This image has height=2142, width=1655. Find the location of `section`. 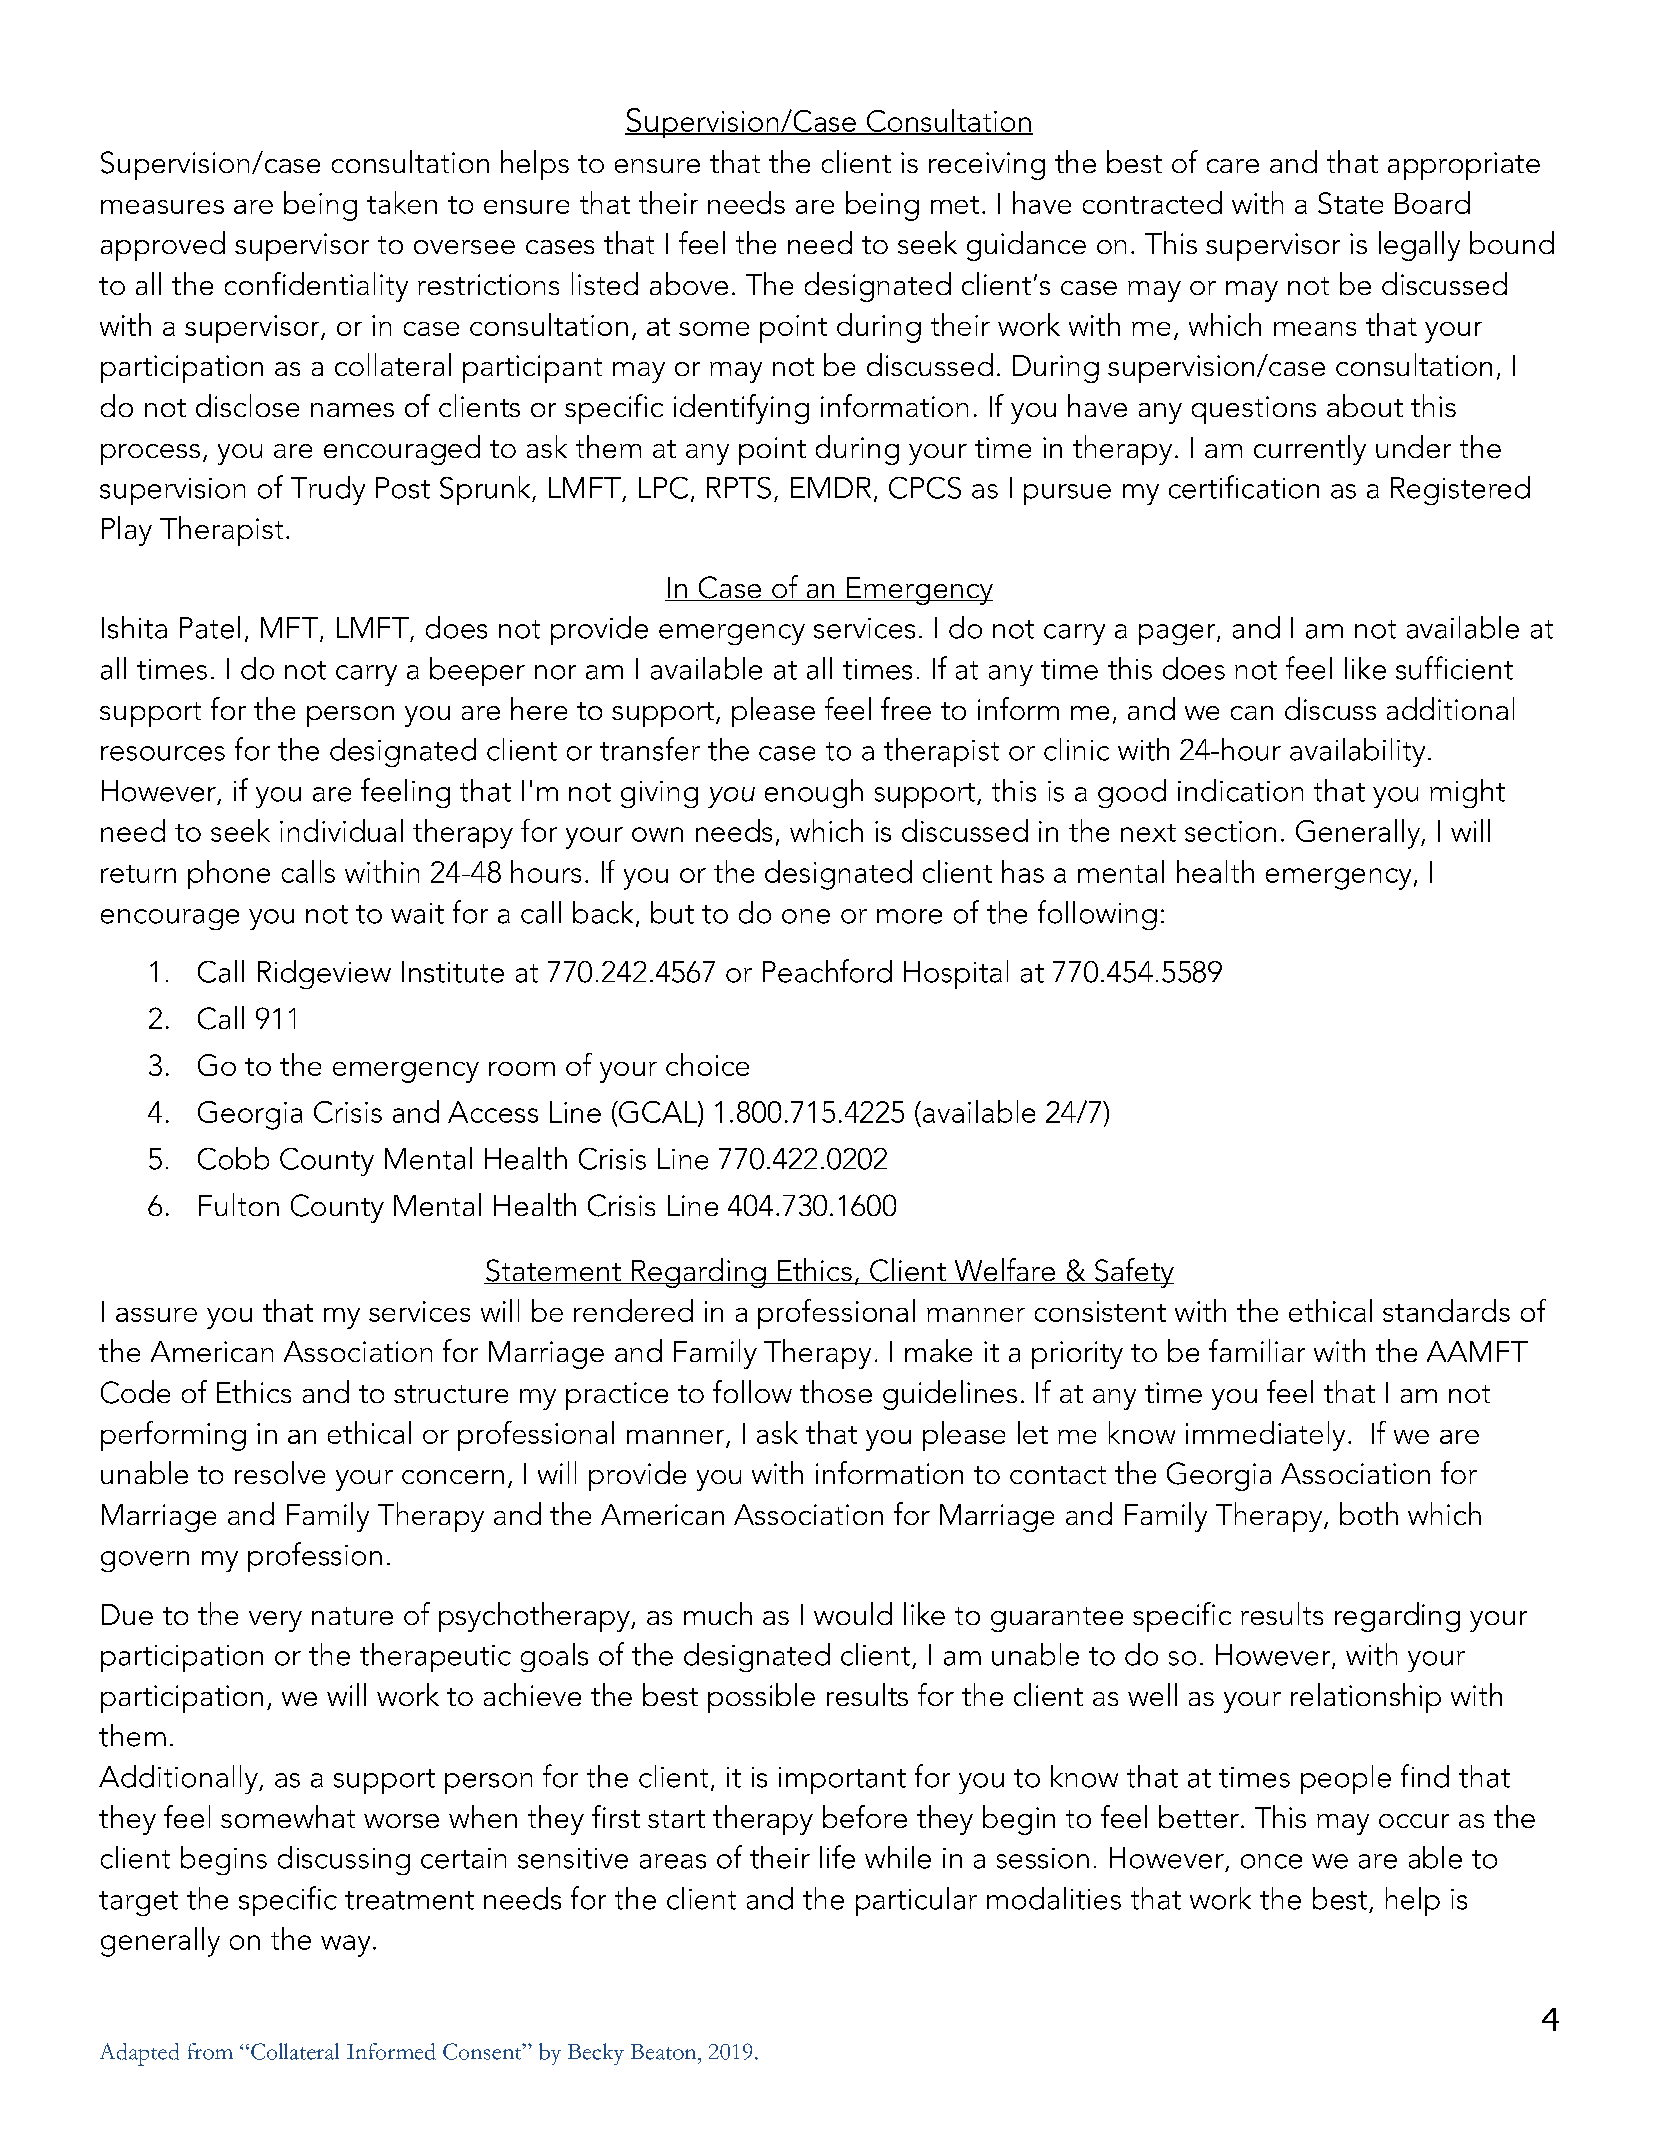

section is located at coordinates (1230, 831).
